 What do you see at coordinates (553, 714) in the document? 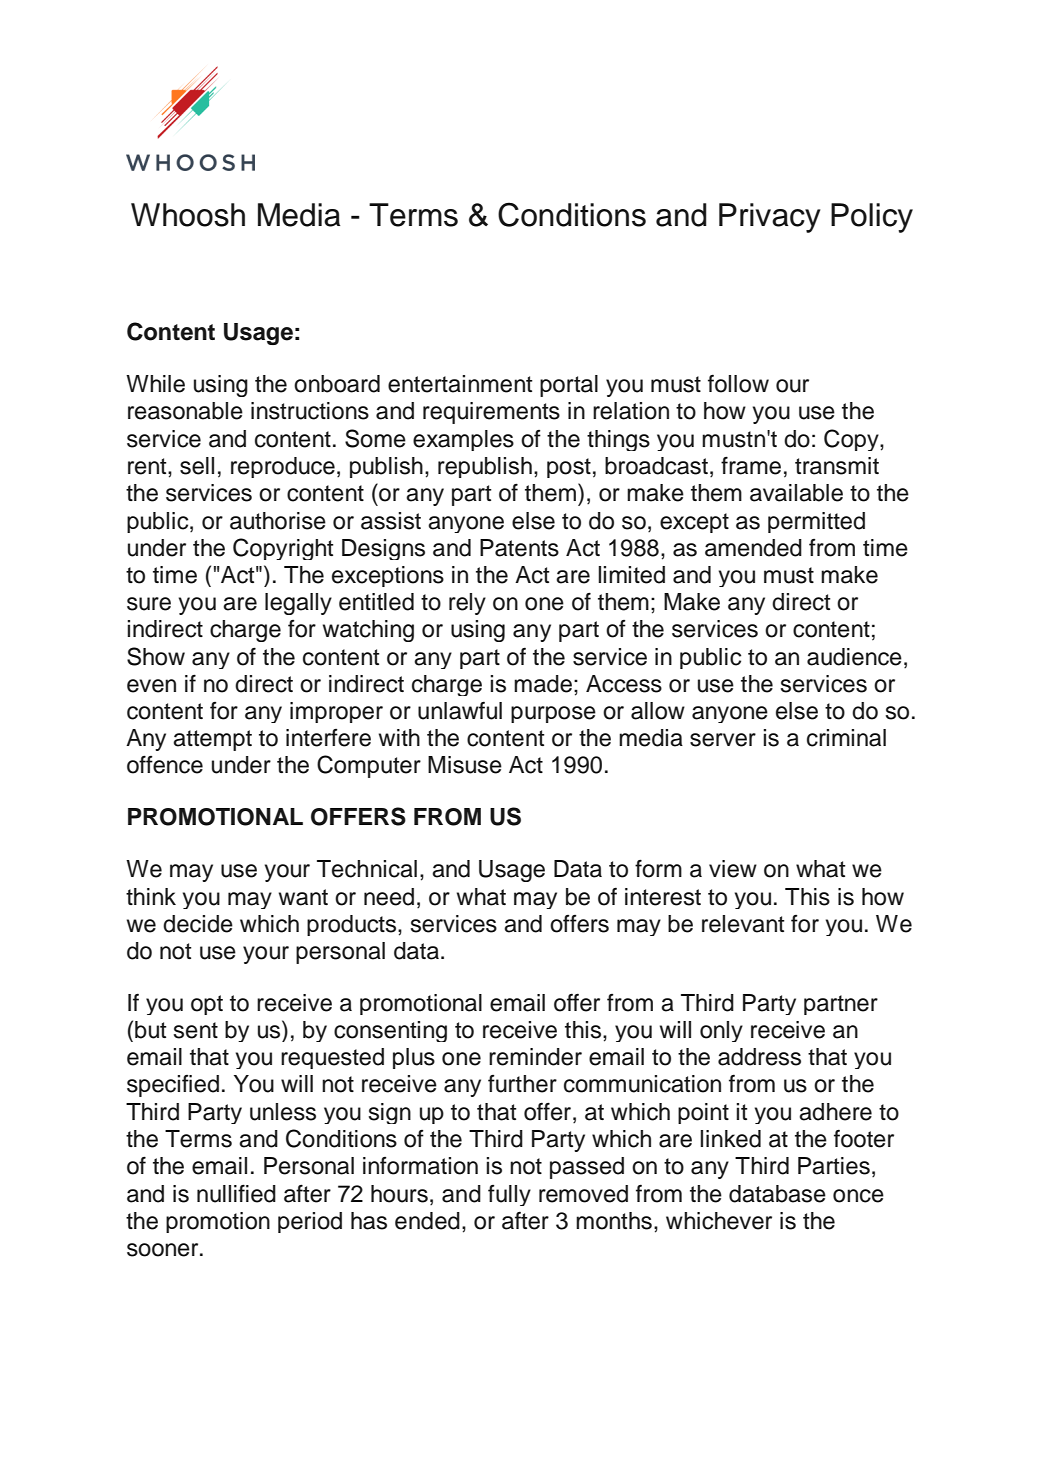
I see `purpose` at bounding box center [553, 714].
